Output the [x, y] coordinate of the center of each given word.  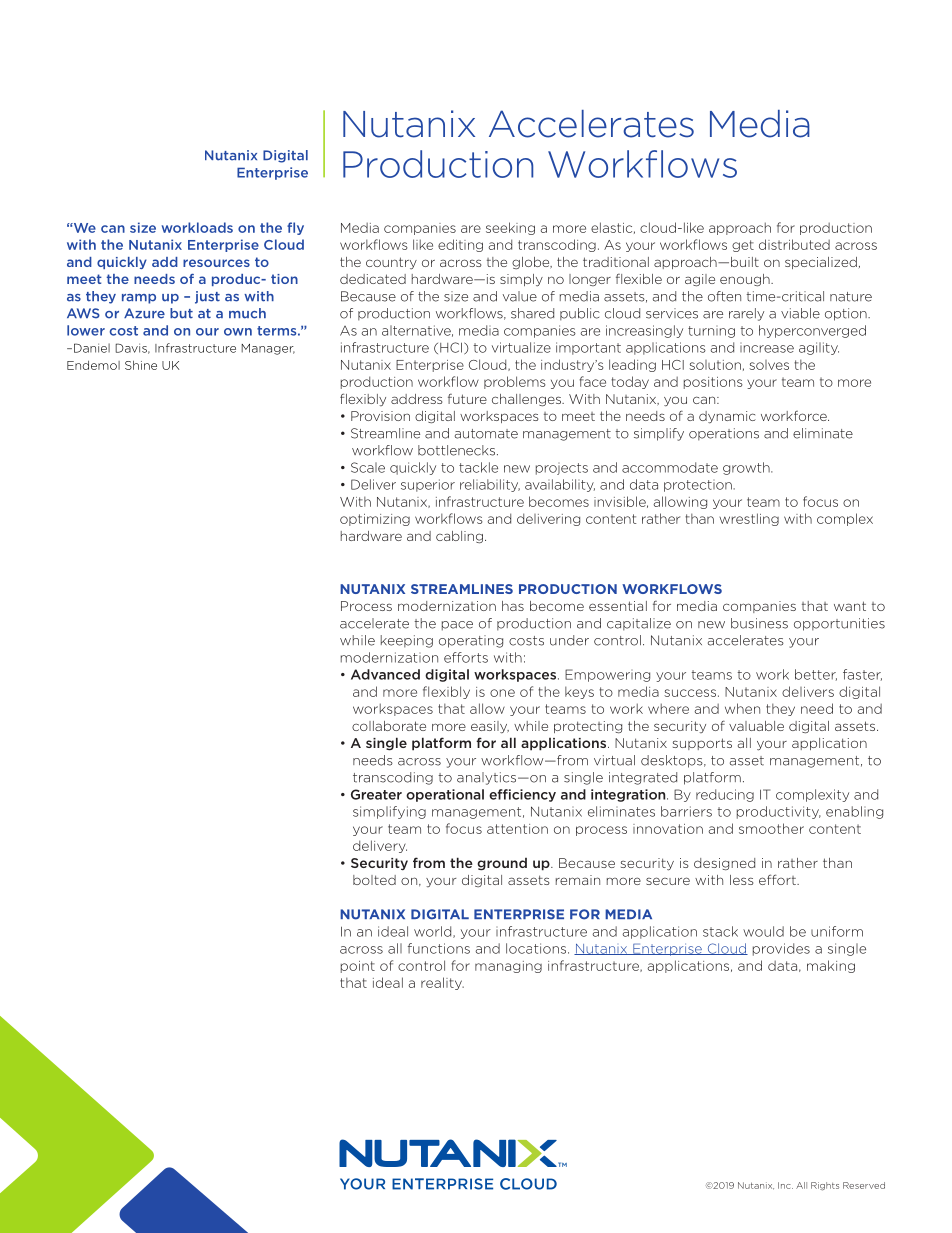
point [358, 967]
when [742, 708]
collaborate [389, 726]
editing [460, 245]
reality [442, 983]
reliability [490, 485]
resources [216, 263]
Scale [368, 467]
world [434, 932]
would [763, 931]
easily [490, 727]
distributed [794, 244]
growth [747, 468]
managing [508, 967]
